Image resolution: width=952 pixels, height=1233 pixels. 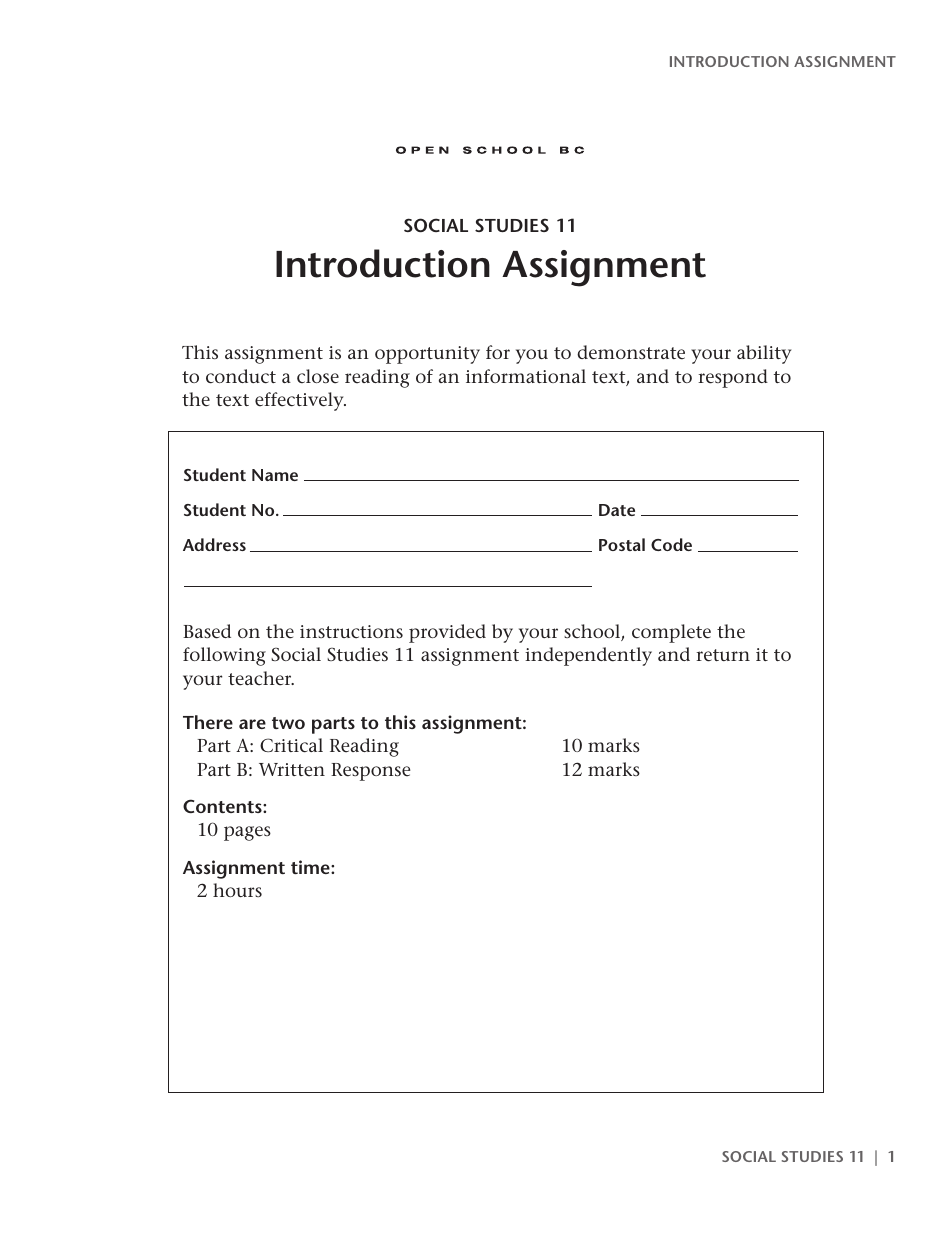 What do you see at coordinates (671, 633) in the screenshot?
I see `complete` at bounding box center [671, 633].
